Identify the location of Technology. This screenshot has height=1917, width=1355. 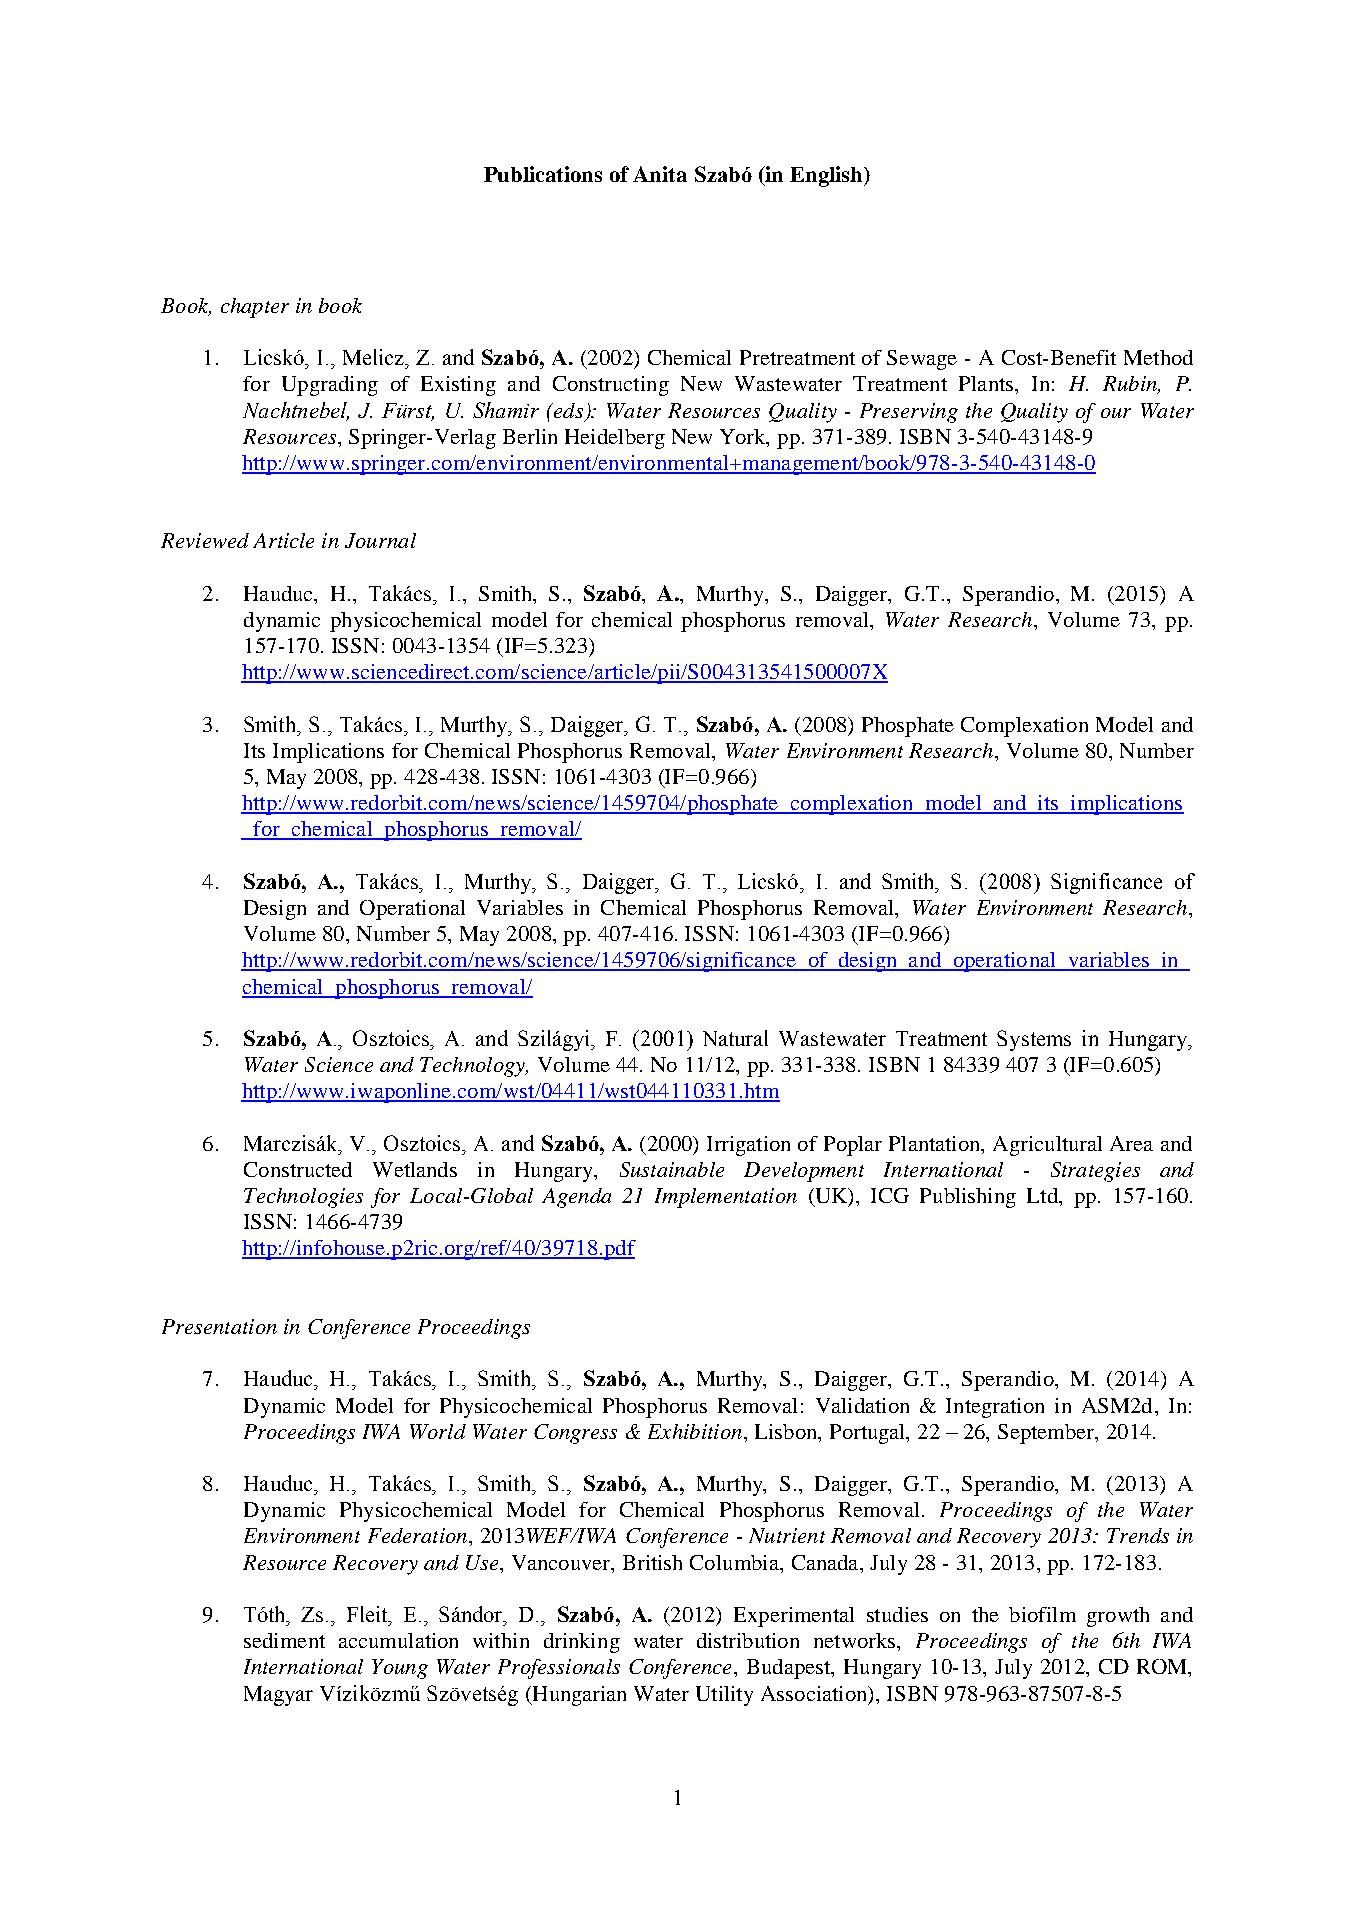
(473, 1067).
